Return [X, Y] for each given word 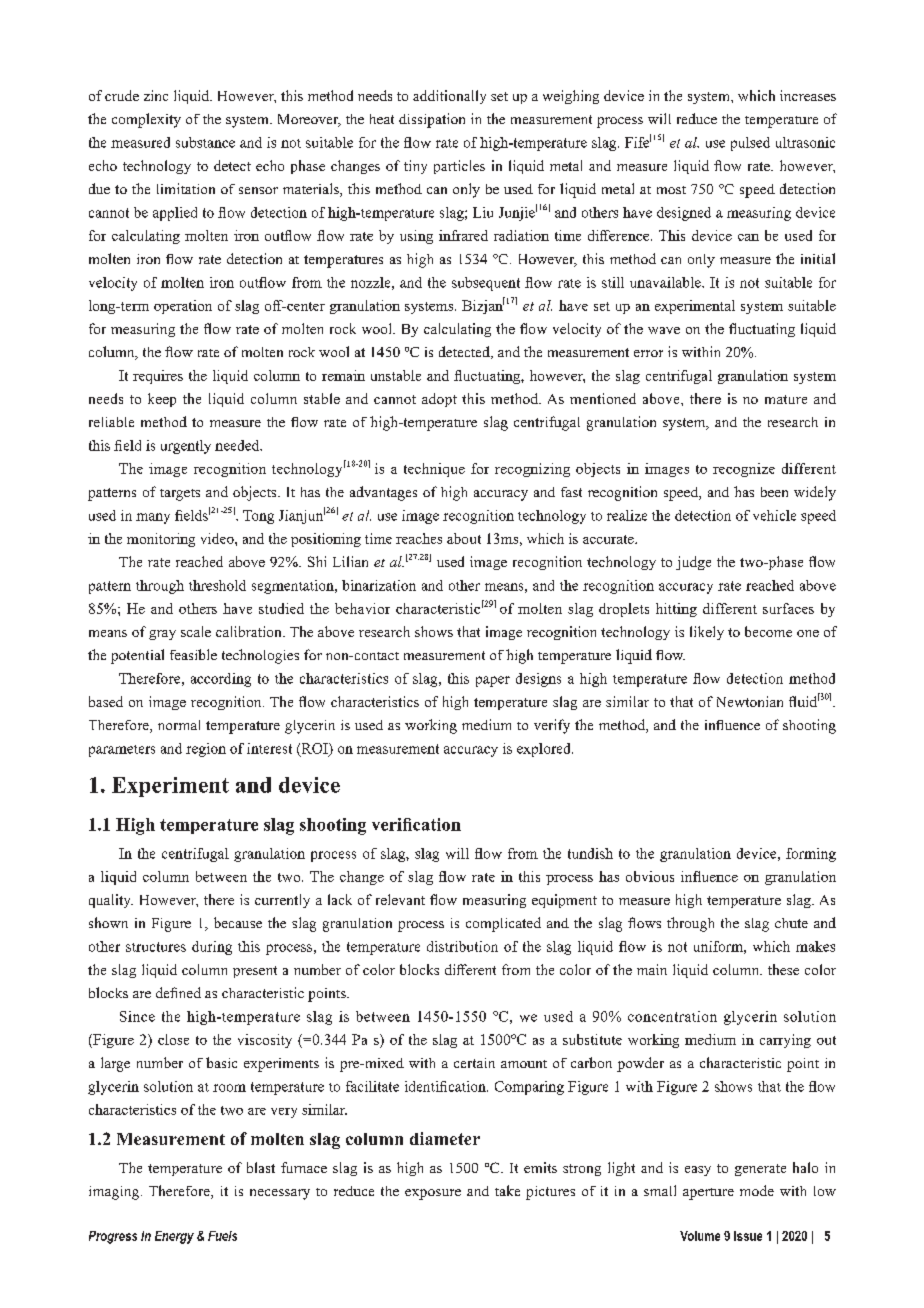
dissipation [432, 120]
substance [205, 142]
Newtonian [750, 701]
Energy [174, 1237]
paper [493, 681]
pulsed [750, 144]
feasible [193, 654]
